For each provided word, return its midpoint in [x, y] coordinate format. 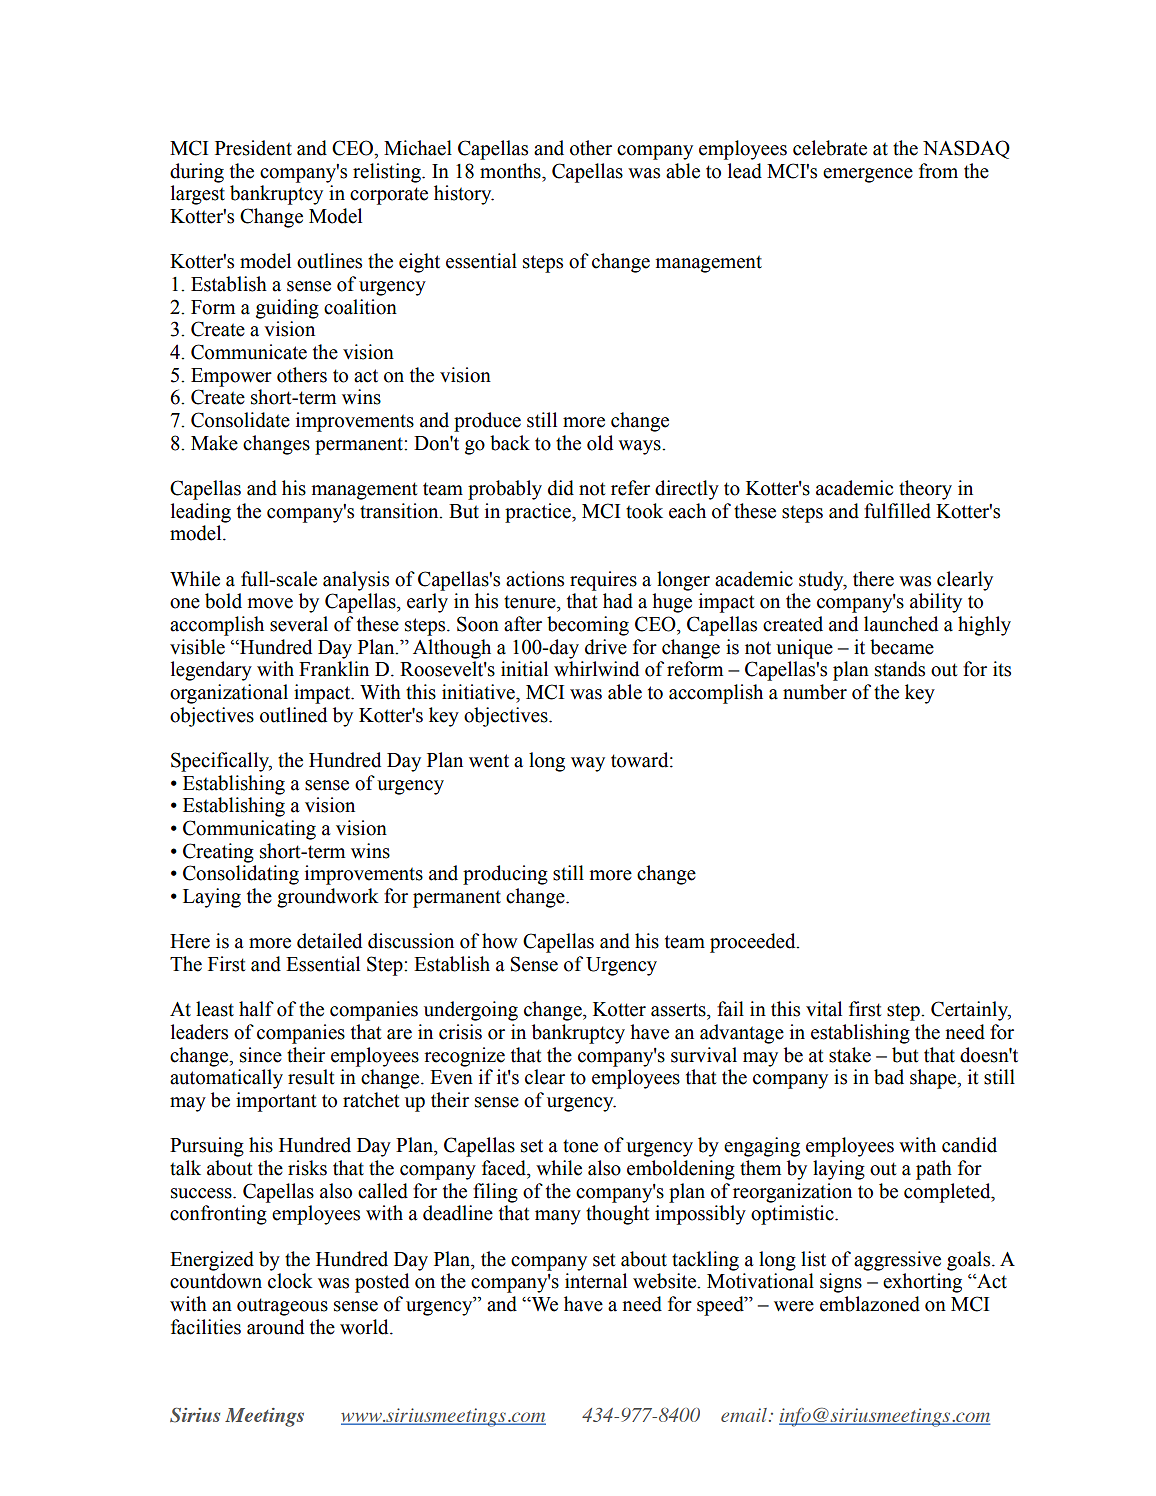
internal [596, 1281]
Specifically [221, 762]
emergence [868, 175]
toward [641, 760]
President [253, 148]
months [511, 171]
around [275, 1327]
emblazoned [870, 1304]
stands [900, 669]
